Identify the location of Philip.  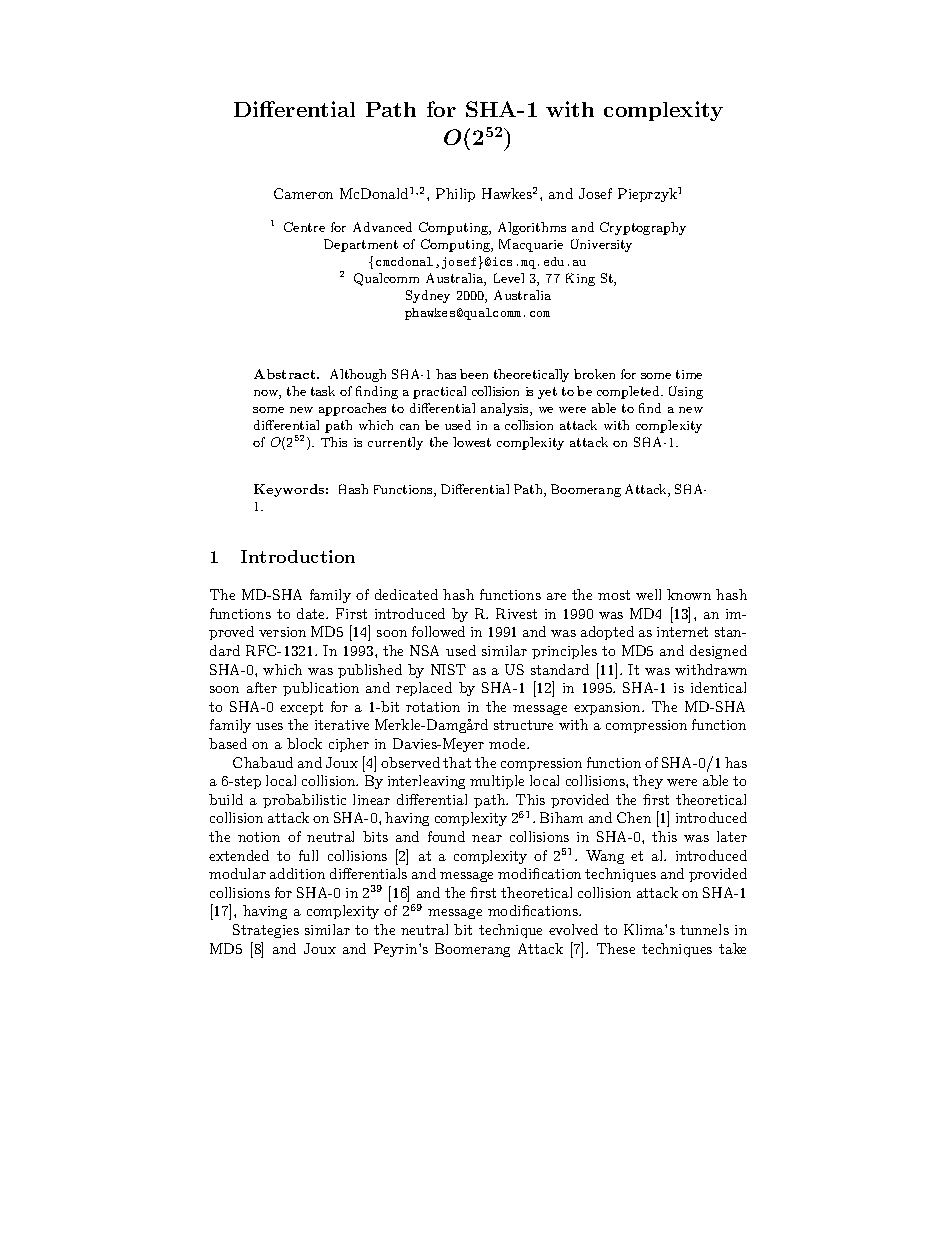
(455, 195).
